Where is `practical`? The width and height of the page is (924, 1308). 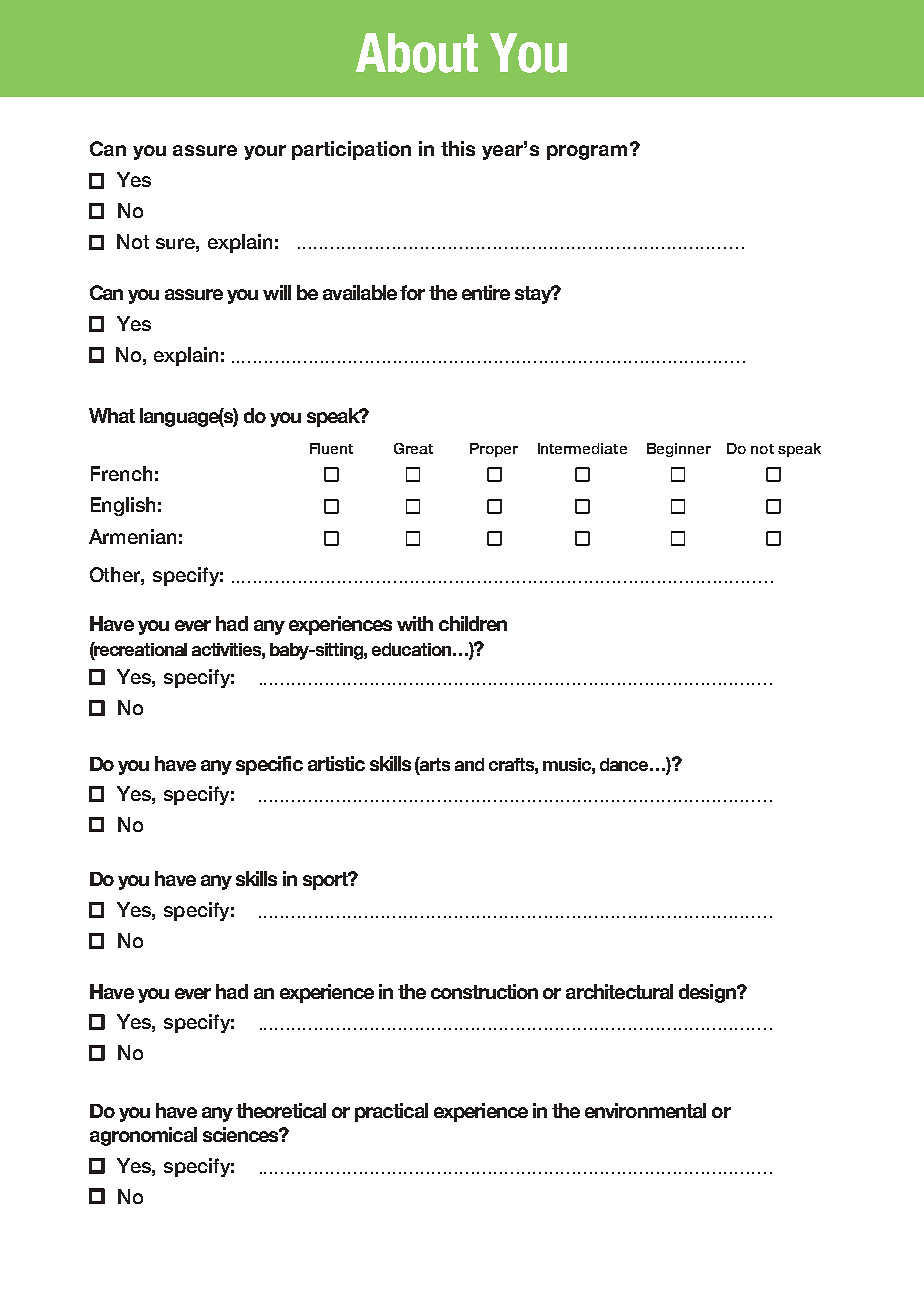
practical is located at coordinates (391, 1112).
